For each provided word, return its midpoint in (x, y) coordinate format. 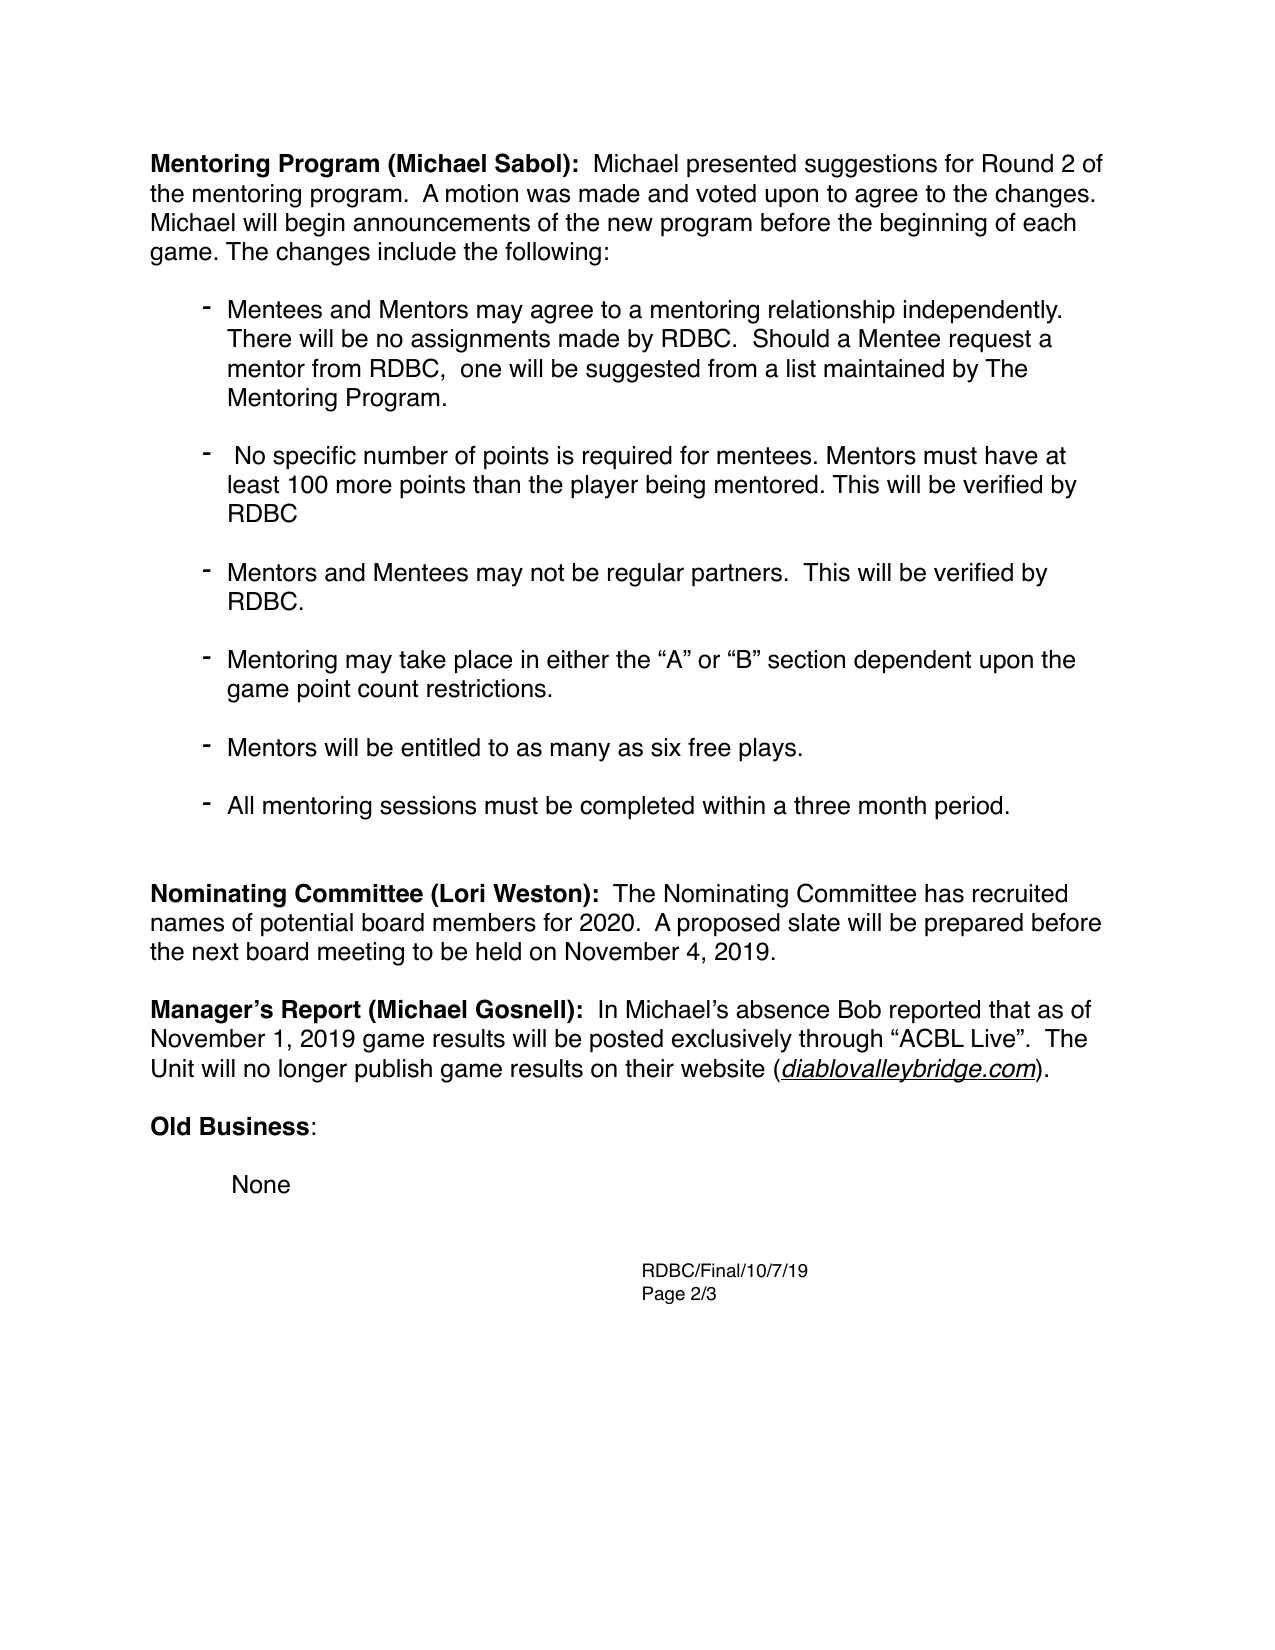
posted (626, 1041)
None (261, 1184)
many (580, 752)
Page (664, 1295)
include (417, 251)
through (840, 1041)
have (1012, 455)
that (1009, 1009)
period (968, 808)
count (388, 689)
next (216, 952)
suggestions (871, 166)
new (630, 224)
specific (314, 458)
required (627, 458)
